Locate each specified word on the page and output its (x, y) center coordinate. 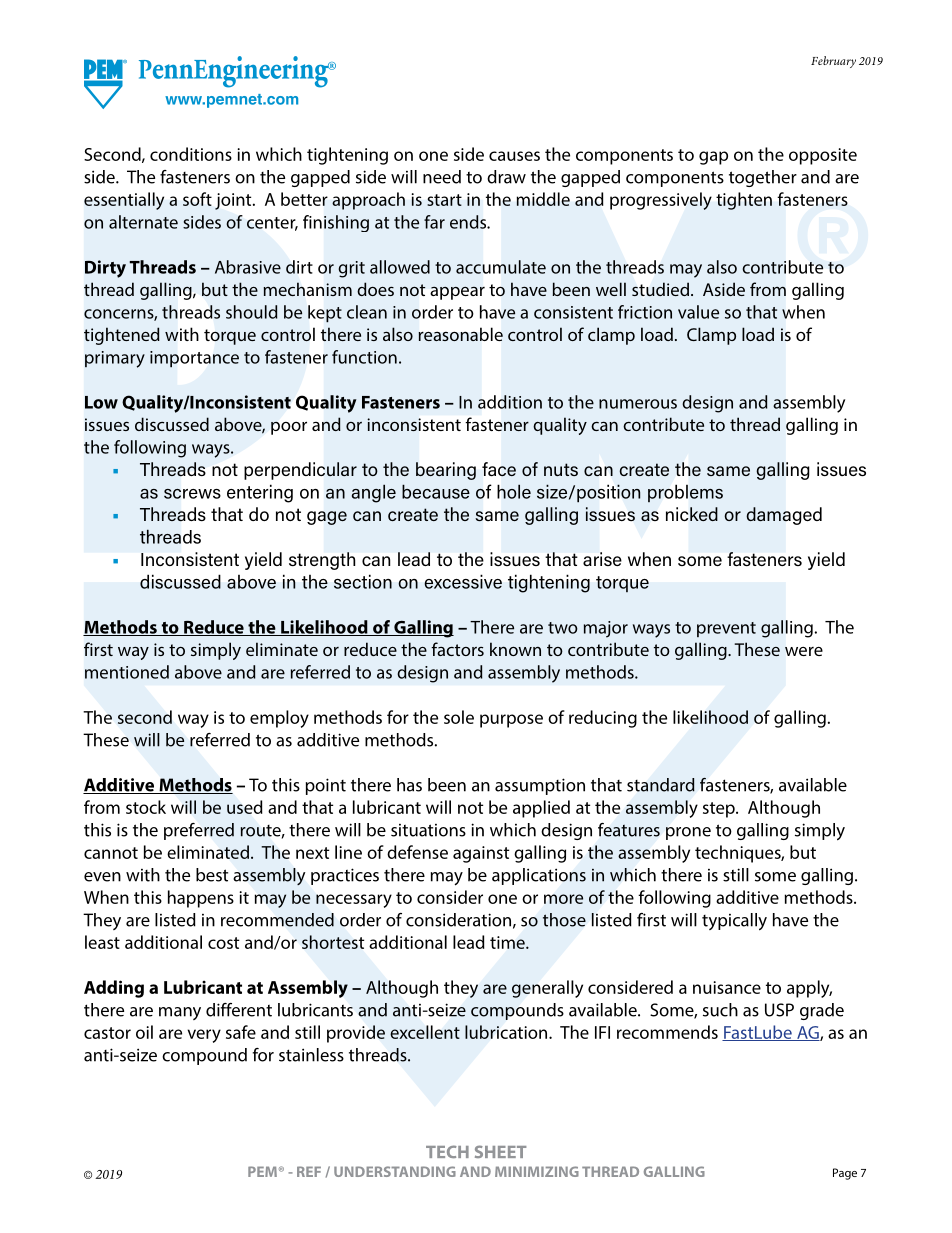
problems (685, 493)
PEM (262, 1171)
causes (514, 156)
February (833, 62)
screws (192, 493)
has (409, 785)
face (499, 469)
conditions (191, 154)
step (720, 810)
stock (146, 807)
